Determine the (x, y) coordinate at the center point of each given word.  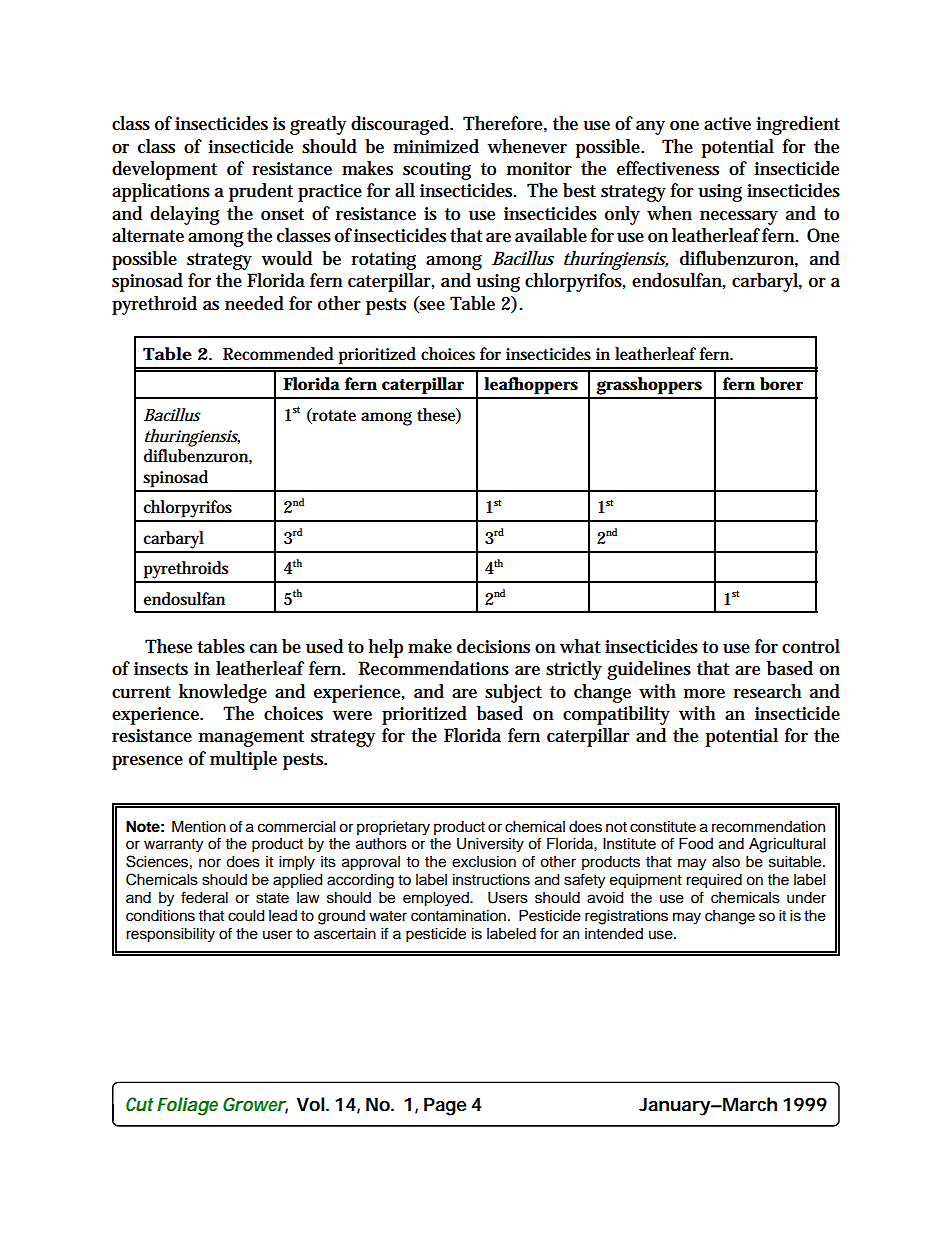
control (811, 646)
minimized (436, 146)
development (164, 170)
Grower (254, 1104)
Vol (310, 1104)
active (727, 124)
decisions (493, 646)
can (264, 648)
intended (614, 934)
